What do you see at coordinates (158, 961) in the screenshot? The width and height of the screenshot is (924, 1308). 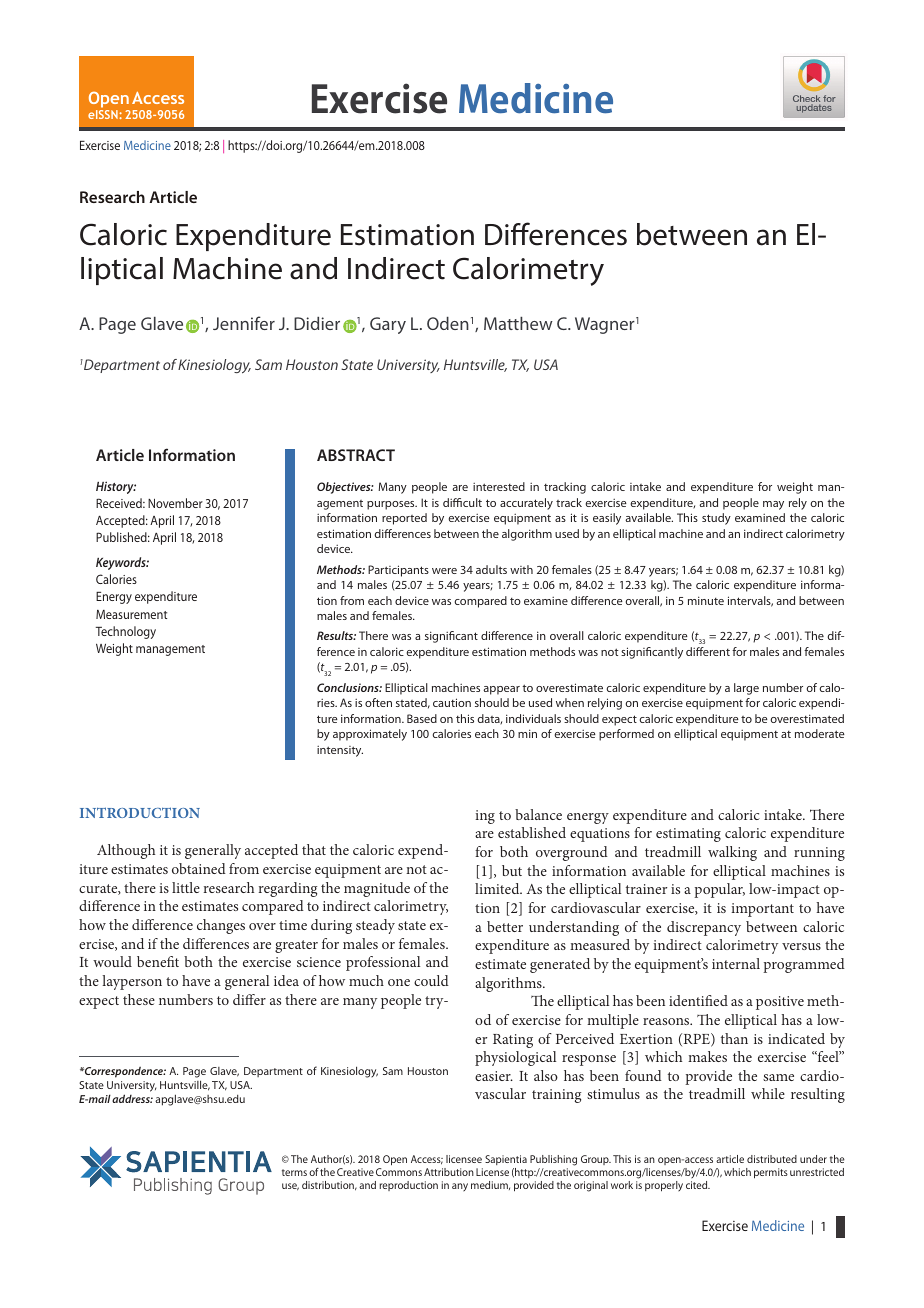 I see `benefit` at bounding box center [158, 961].
